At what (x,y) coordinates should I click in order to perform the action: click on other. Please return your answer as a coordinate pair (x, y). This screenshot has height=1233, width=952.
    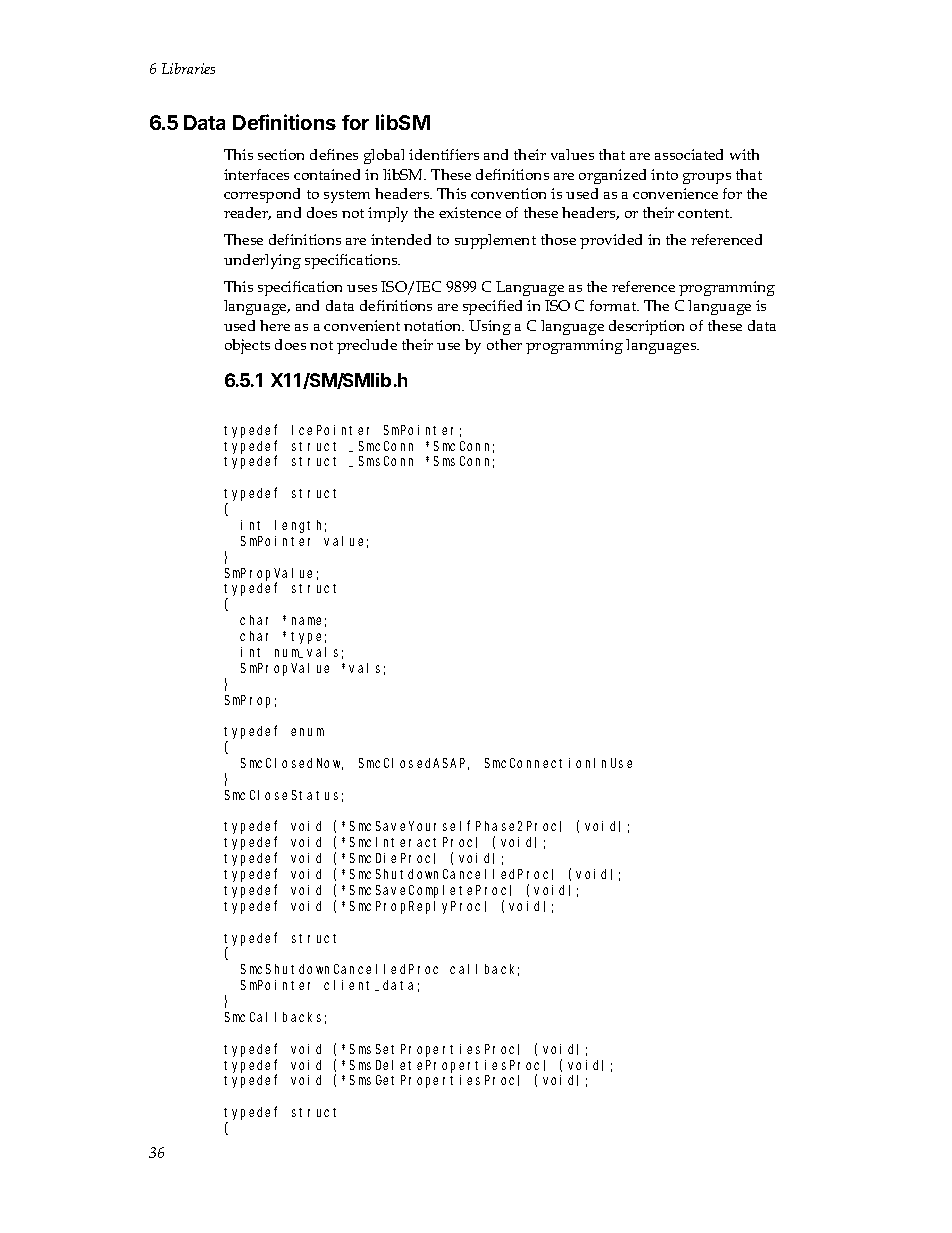
    Looking at the image, I should click on (504, 344).
